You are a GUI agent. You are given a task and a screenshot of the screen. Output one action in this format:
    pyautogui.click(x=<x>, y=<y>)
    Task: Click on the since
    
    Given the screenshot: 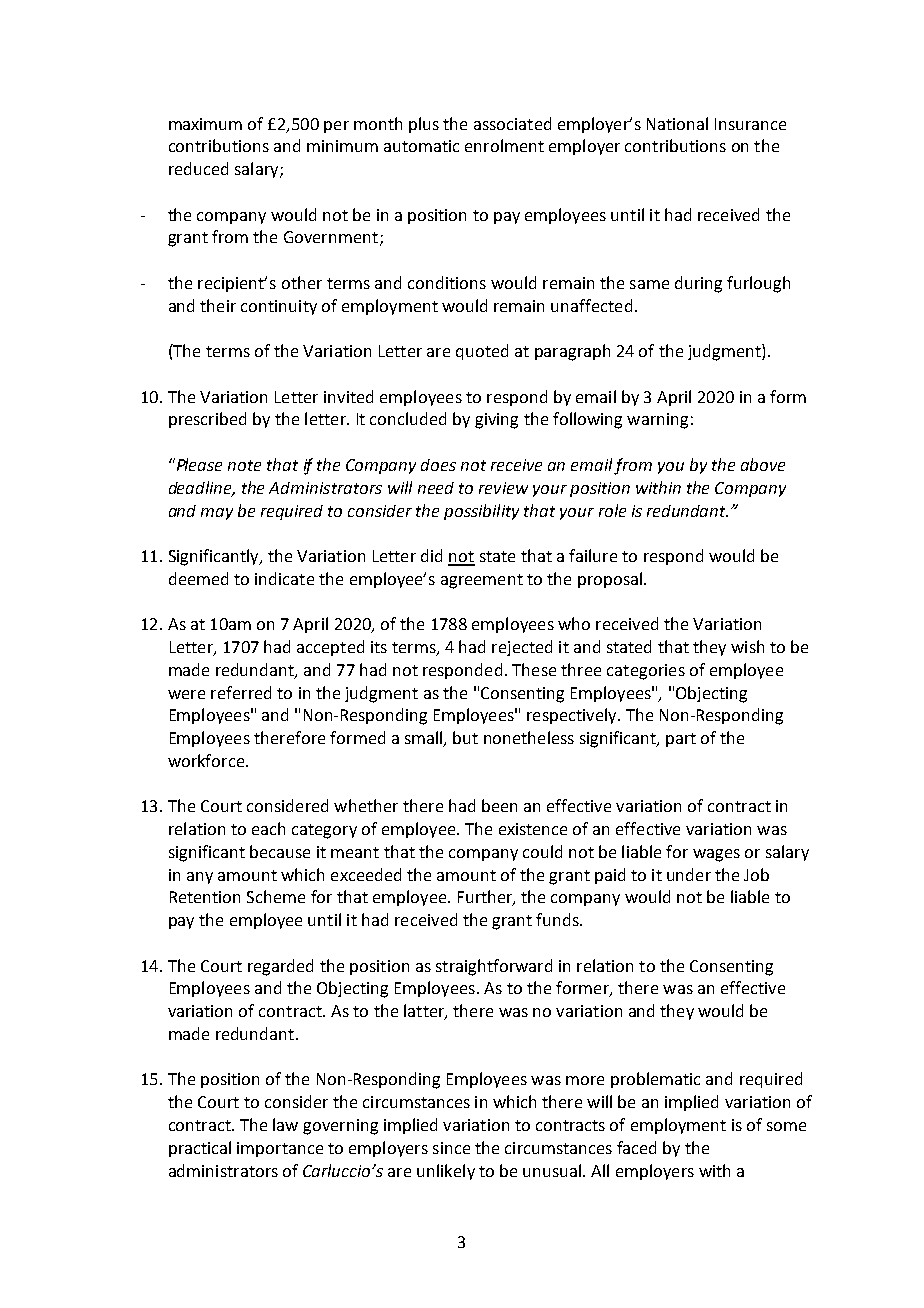 What is the action you would take?
    pyautogui.click(x=451, y=1148)
